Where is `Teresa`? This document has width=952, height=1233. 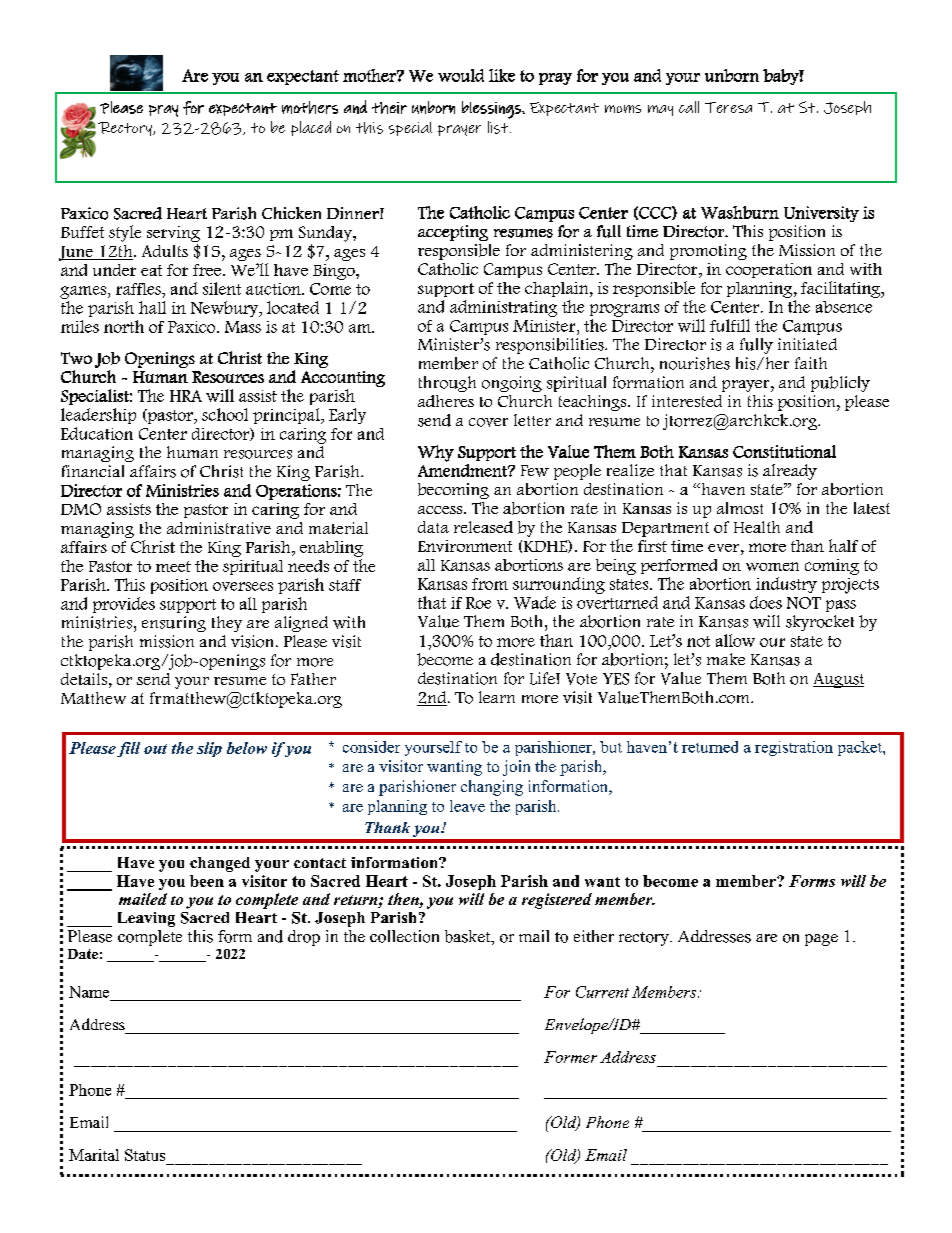
Teresa is located at coordinates (728, 107).
